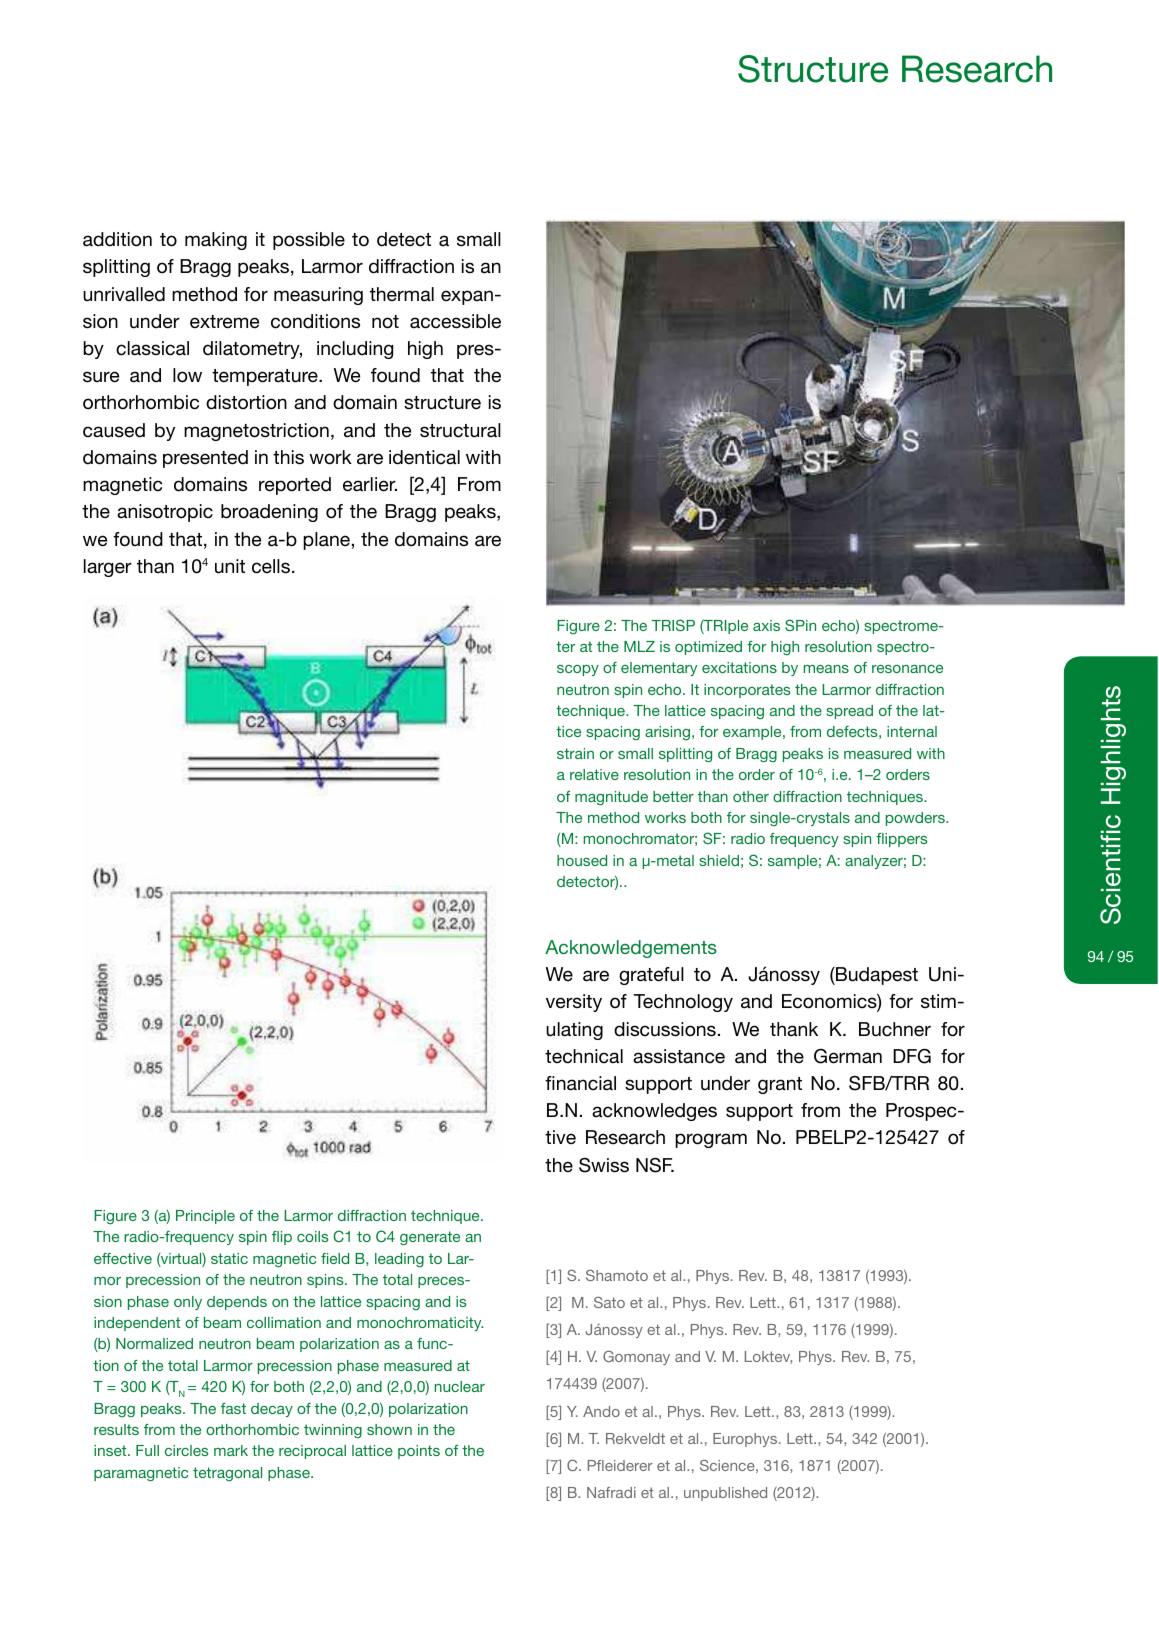 This screenshot has height=1640, width=1159. I want to click on axis, so click(766, 625).
